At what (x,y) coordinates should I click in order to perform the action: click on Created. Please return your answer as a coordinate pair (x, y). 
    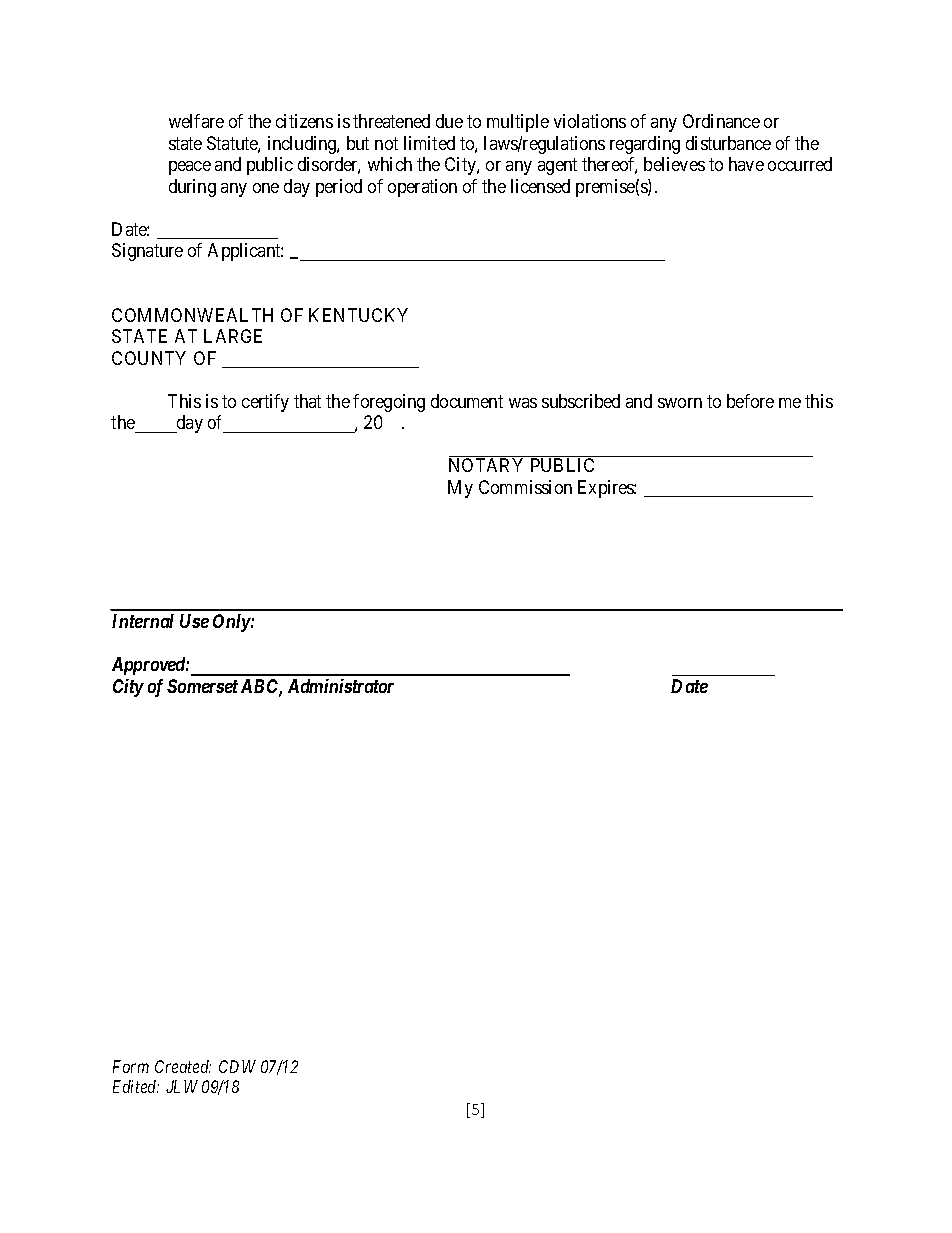
    Looking at the image, I should click on (183, 1066).
